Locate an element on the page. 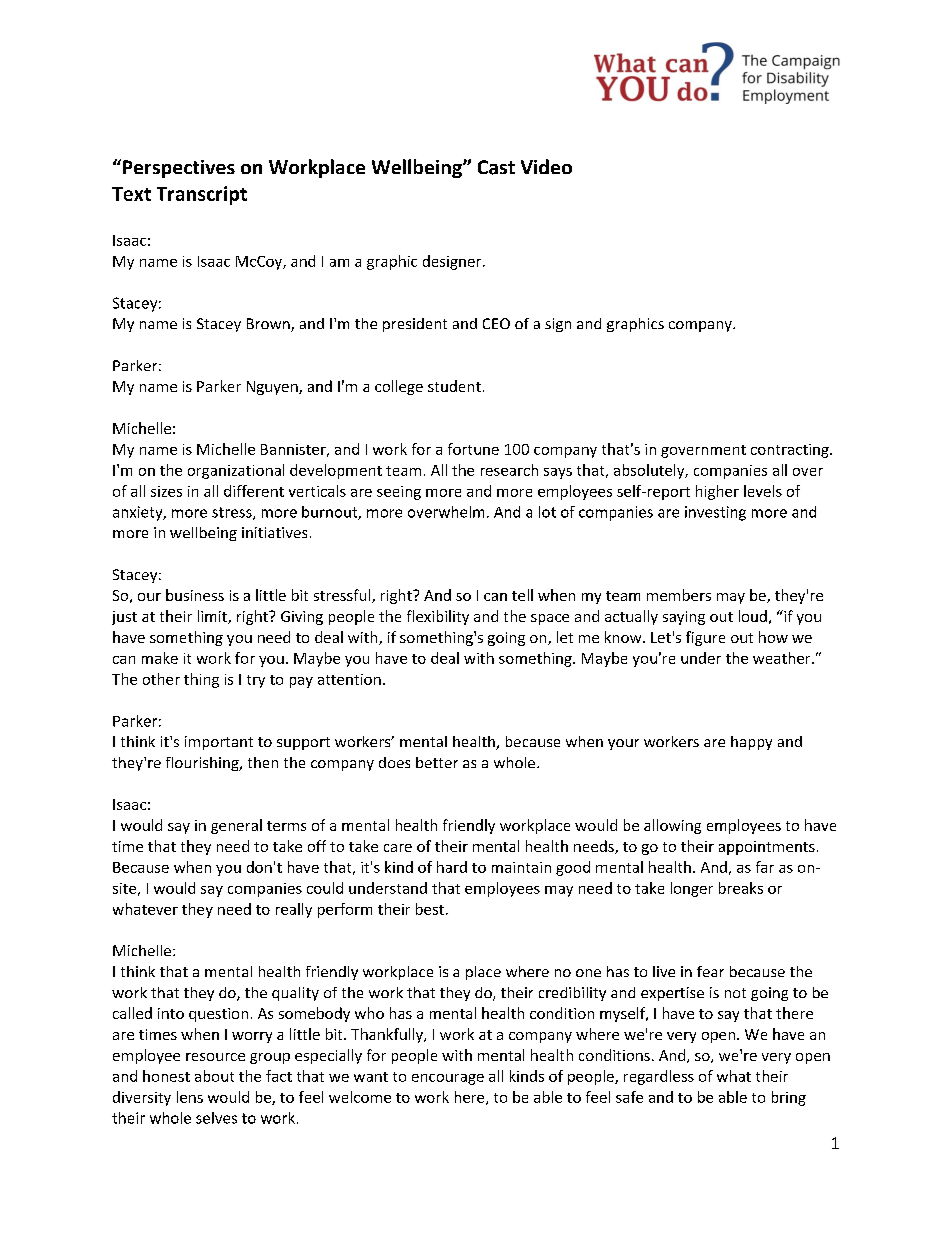 The height and width of the page is (1233, 952). fortune is located at coordinates (473, 449).
